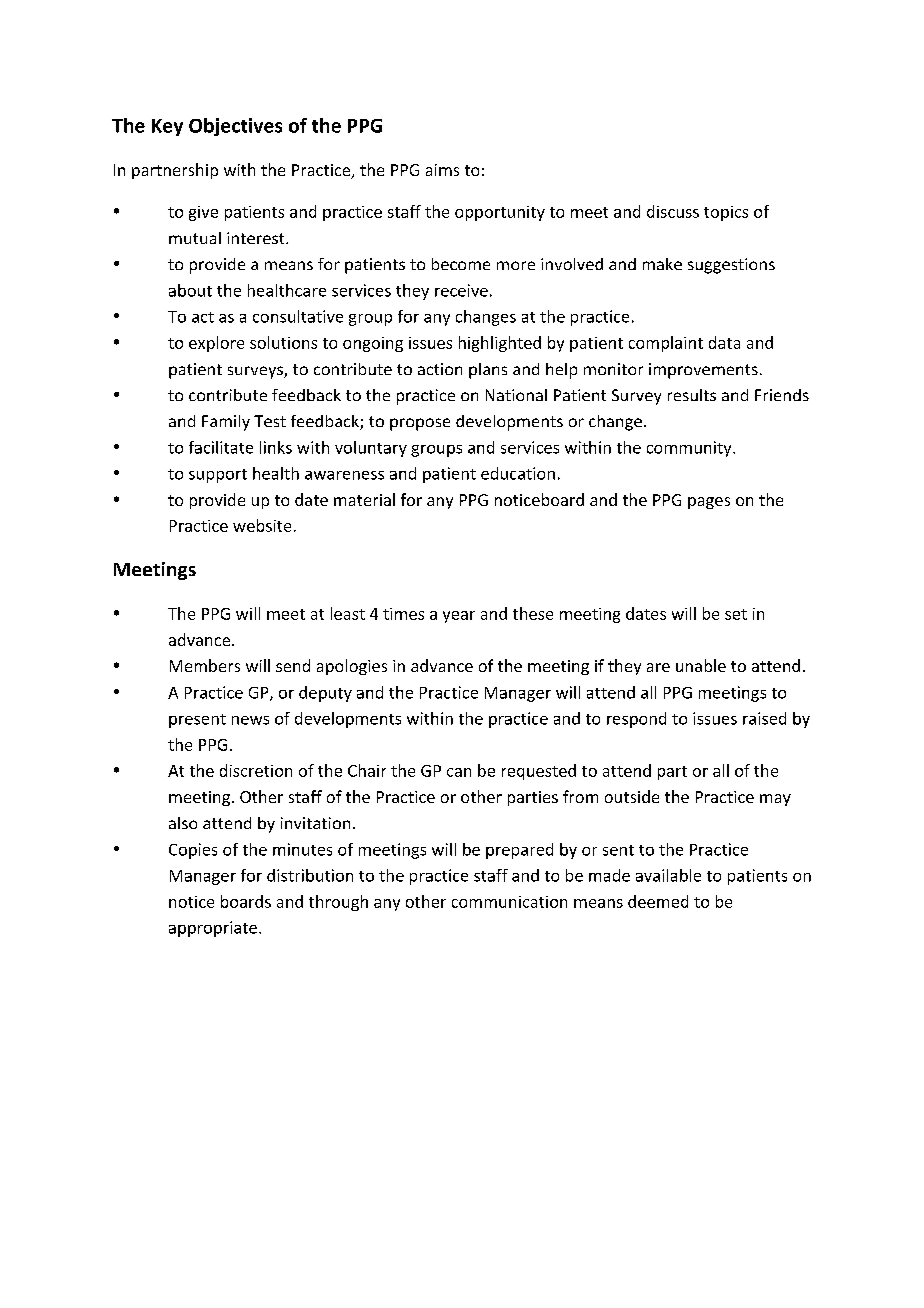  Describe the element at coordinates (726, 213) in the page. I see `topics` at that location.
